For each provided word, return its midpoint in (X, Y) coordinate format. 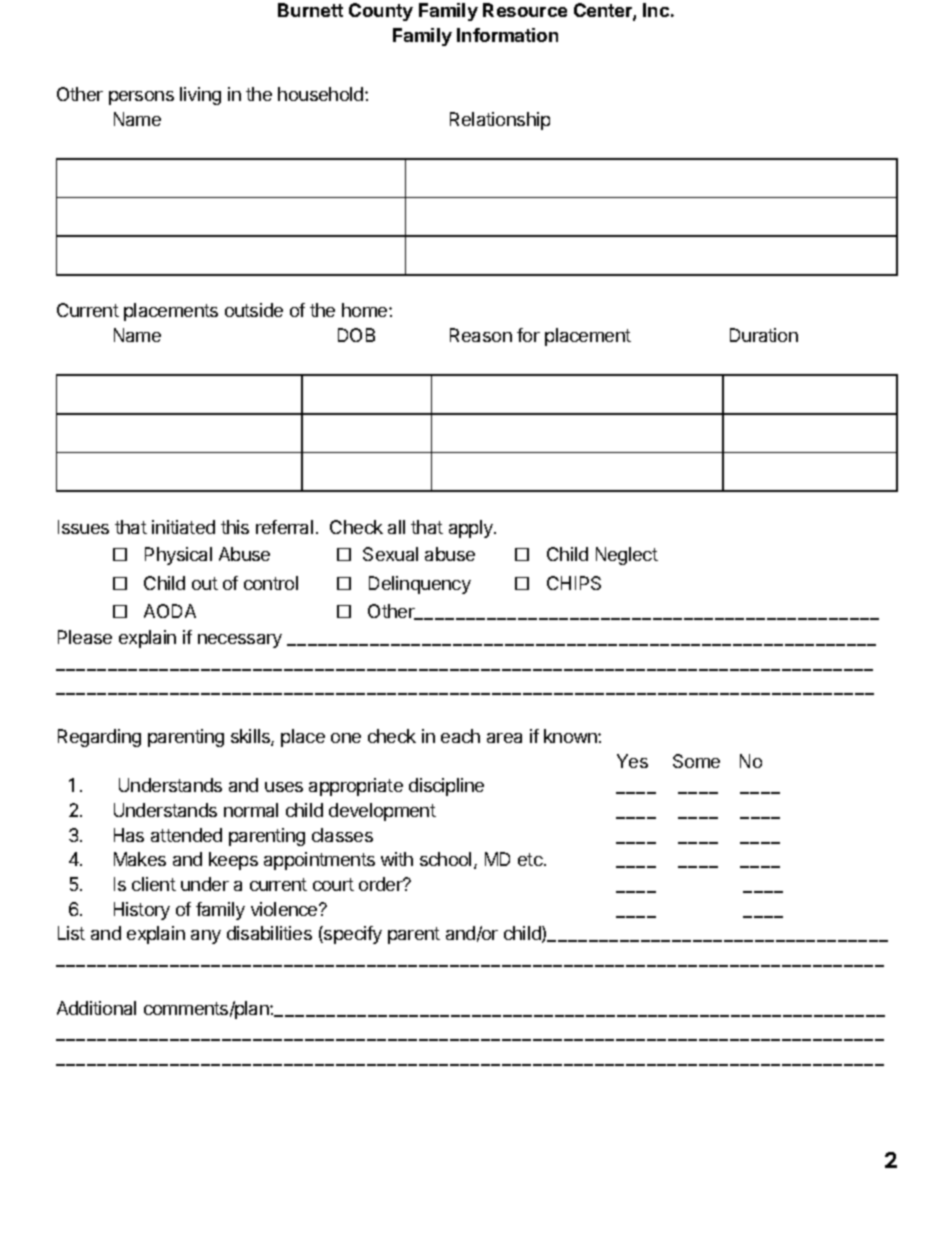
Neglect (627, 556)
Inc (656, 10)
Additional (96, 1008)
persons (141, 98)
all (396, 527)
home (366, 310)
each (460, 736)
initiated (183, 527)
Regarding (99, 738)
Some (696, 761)
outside (254, 310)
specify (352, 935)
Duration (764, 335)
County (381, 12)
